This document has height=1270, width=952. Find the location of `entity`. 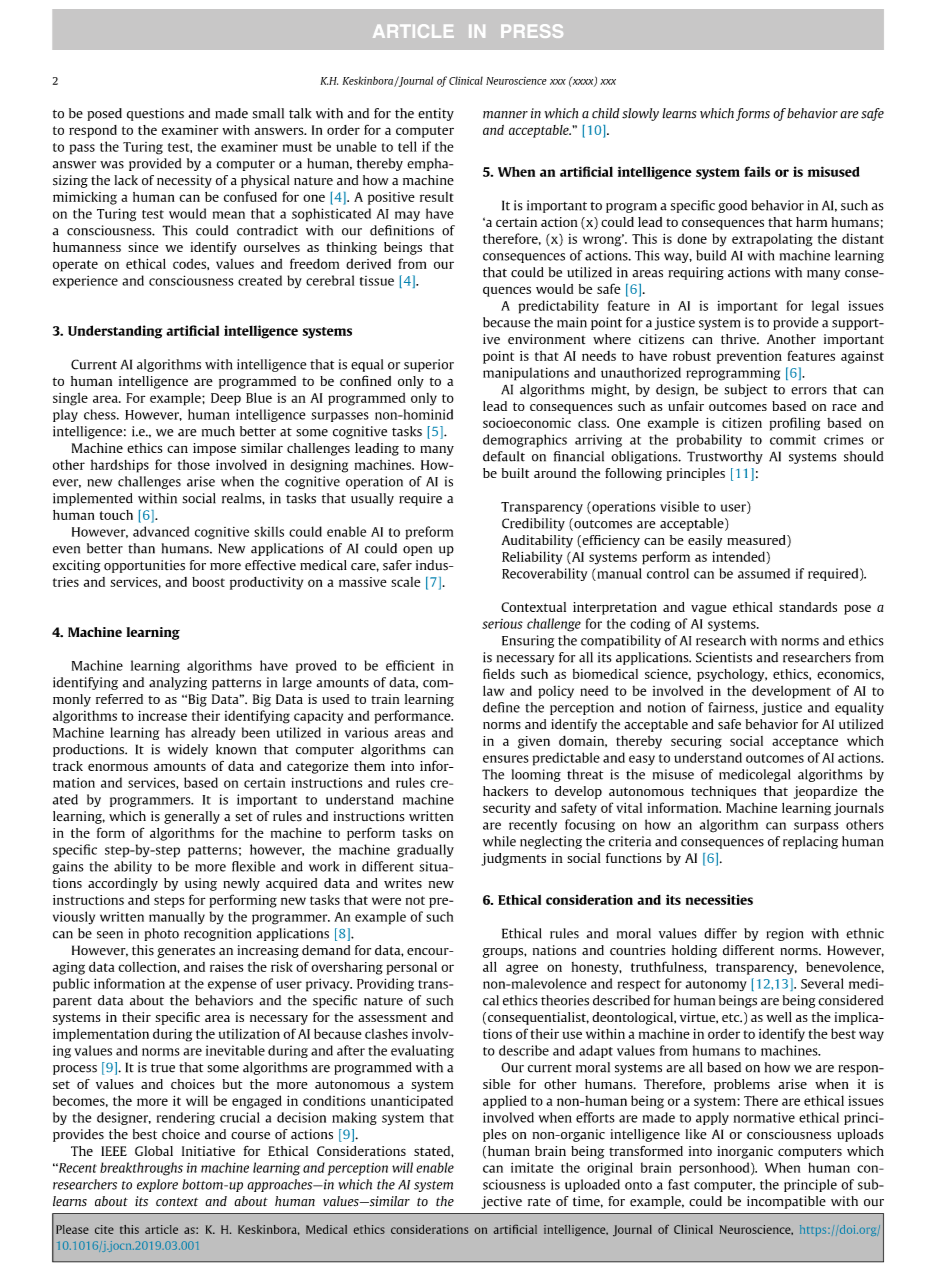

entity is located at coordinates (436, 114).
